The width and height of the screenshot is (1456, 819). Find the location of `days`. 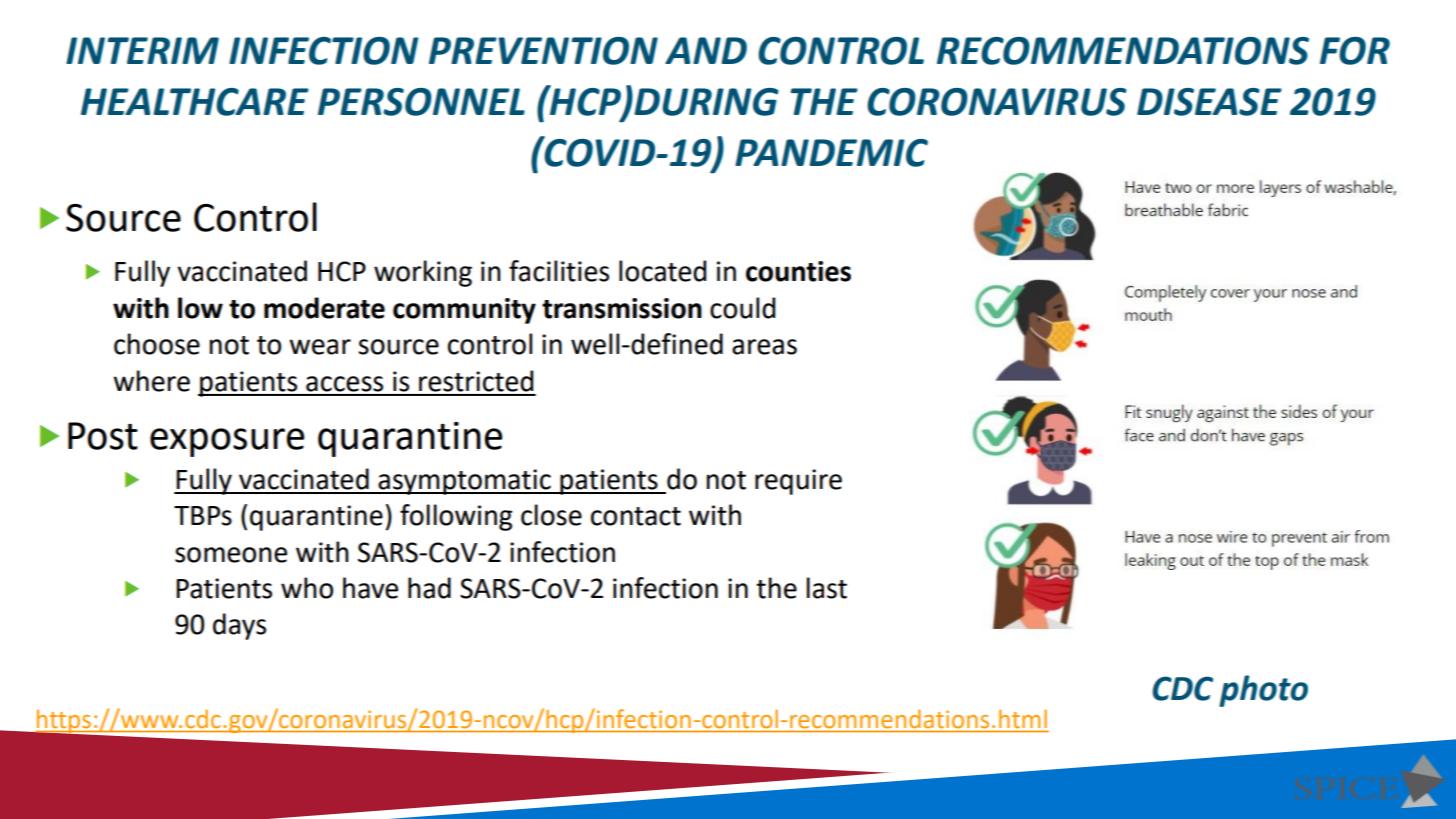

days is located at coordinates (239, 626).
